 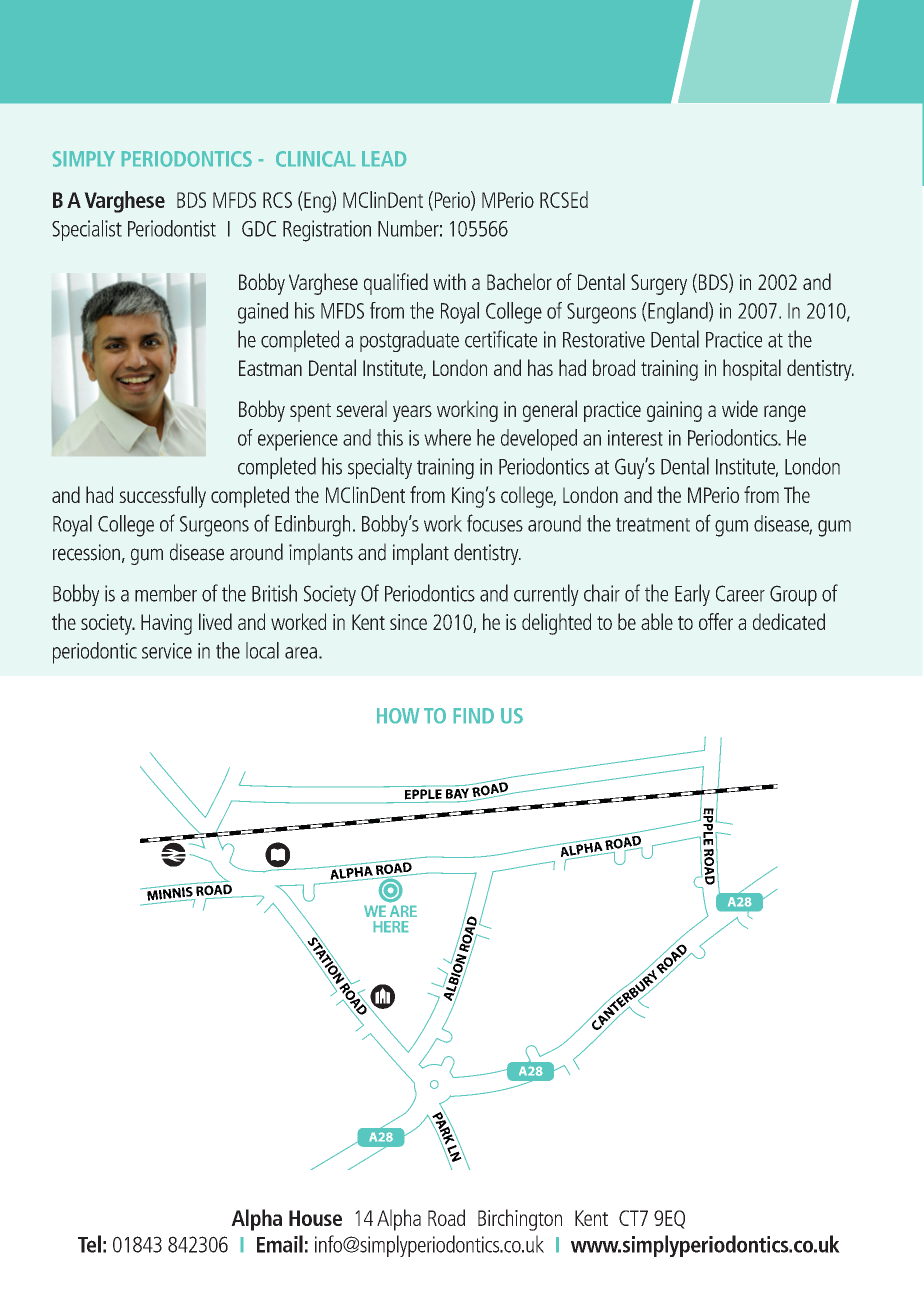 What do you see at coordinates (474, 715) in the screenshot?
I see `FIND` at bounding box center [474, 715].
